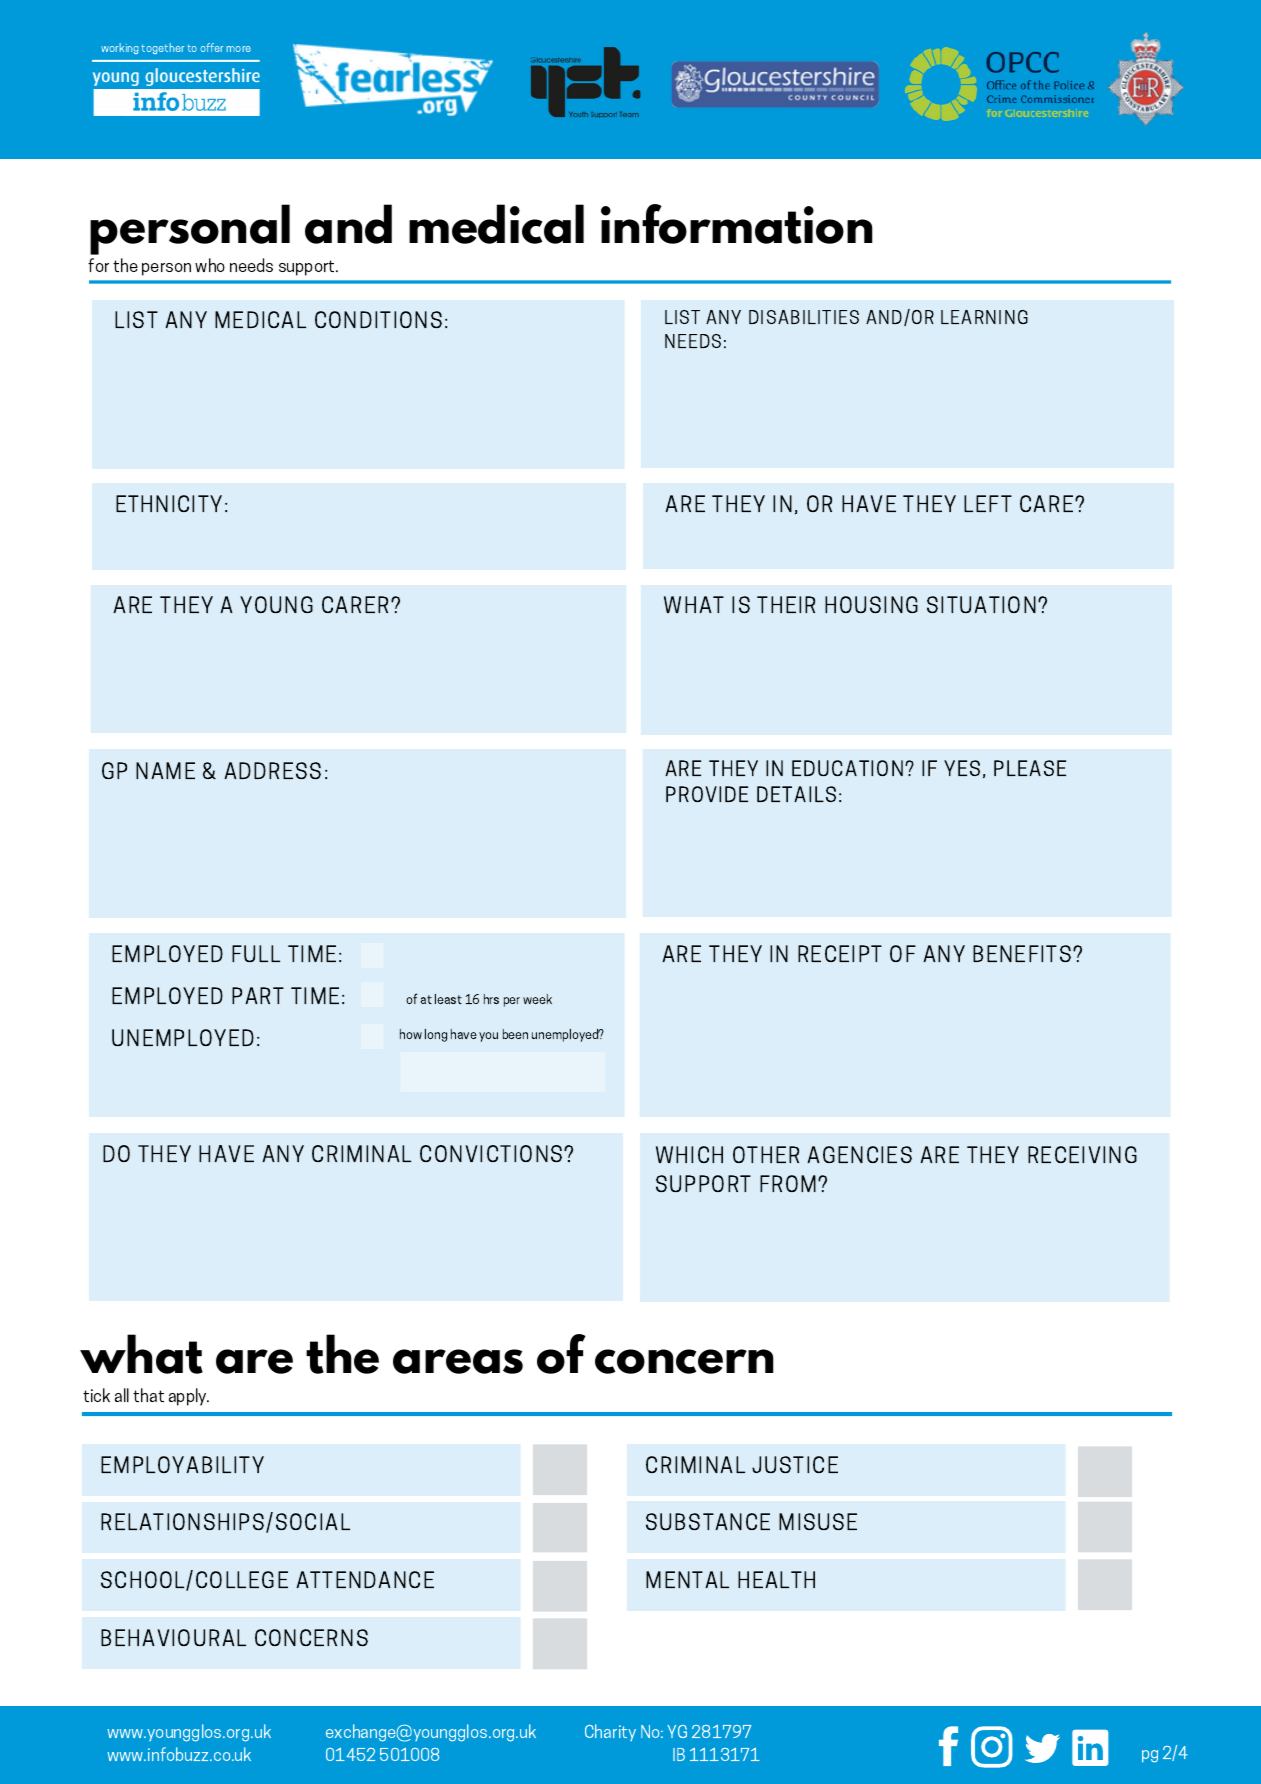  I want to click on PART, so click(258, 995).
